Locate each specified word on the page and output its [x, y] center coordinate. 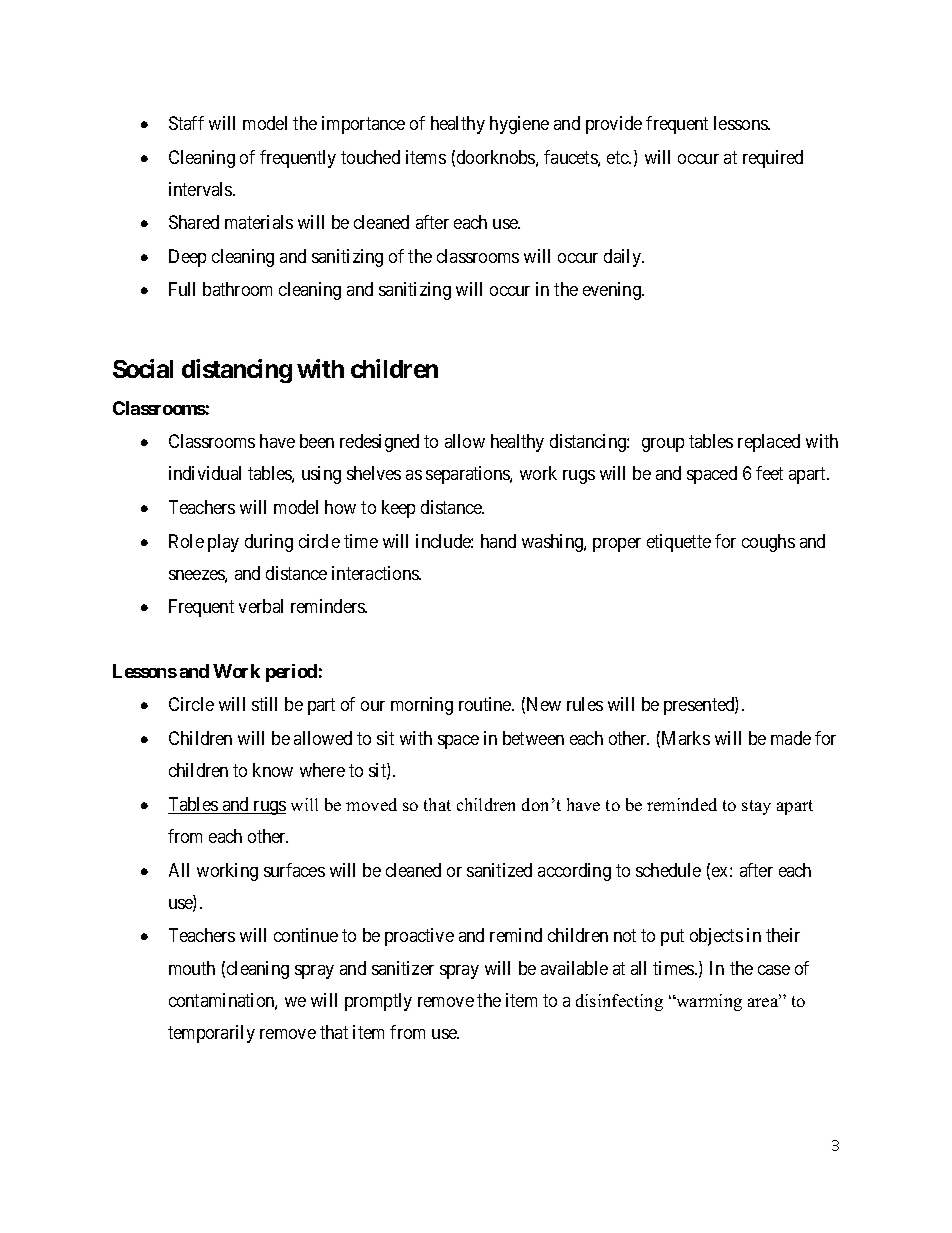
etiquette [679, 543]
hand [498, 541]
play [223, 543]
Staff [186, 123]
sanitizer [403, 968]
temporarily [211, 1034]
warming [708, 1002]
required [773, 159]
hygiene [519, 125]
